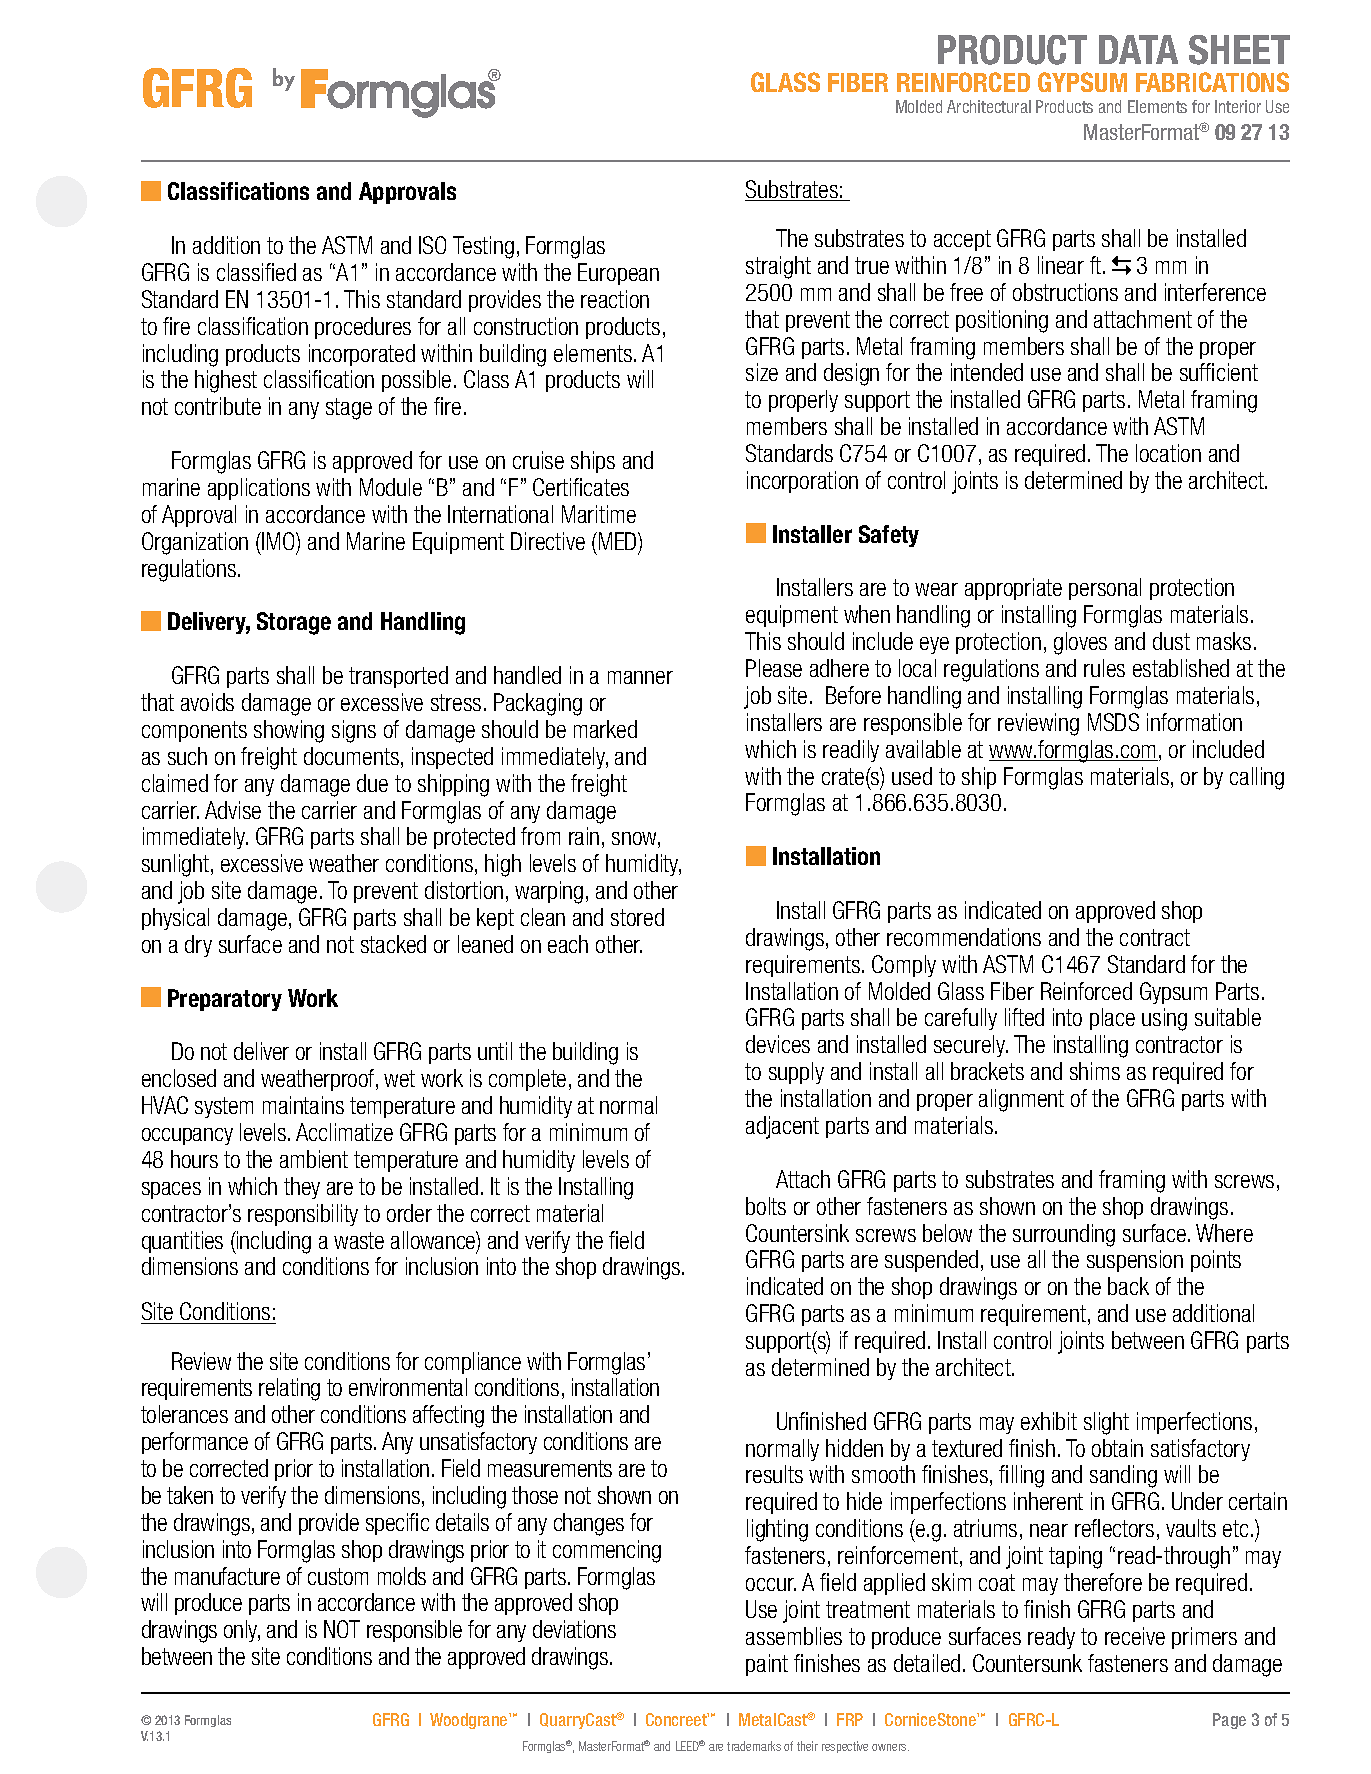 The height and width of the screenshot is (1774, 1371). Describe the element at coordinates (259, 489) in the screenshot. I see `applications` at that location.
